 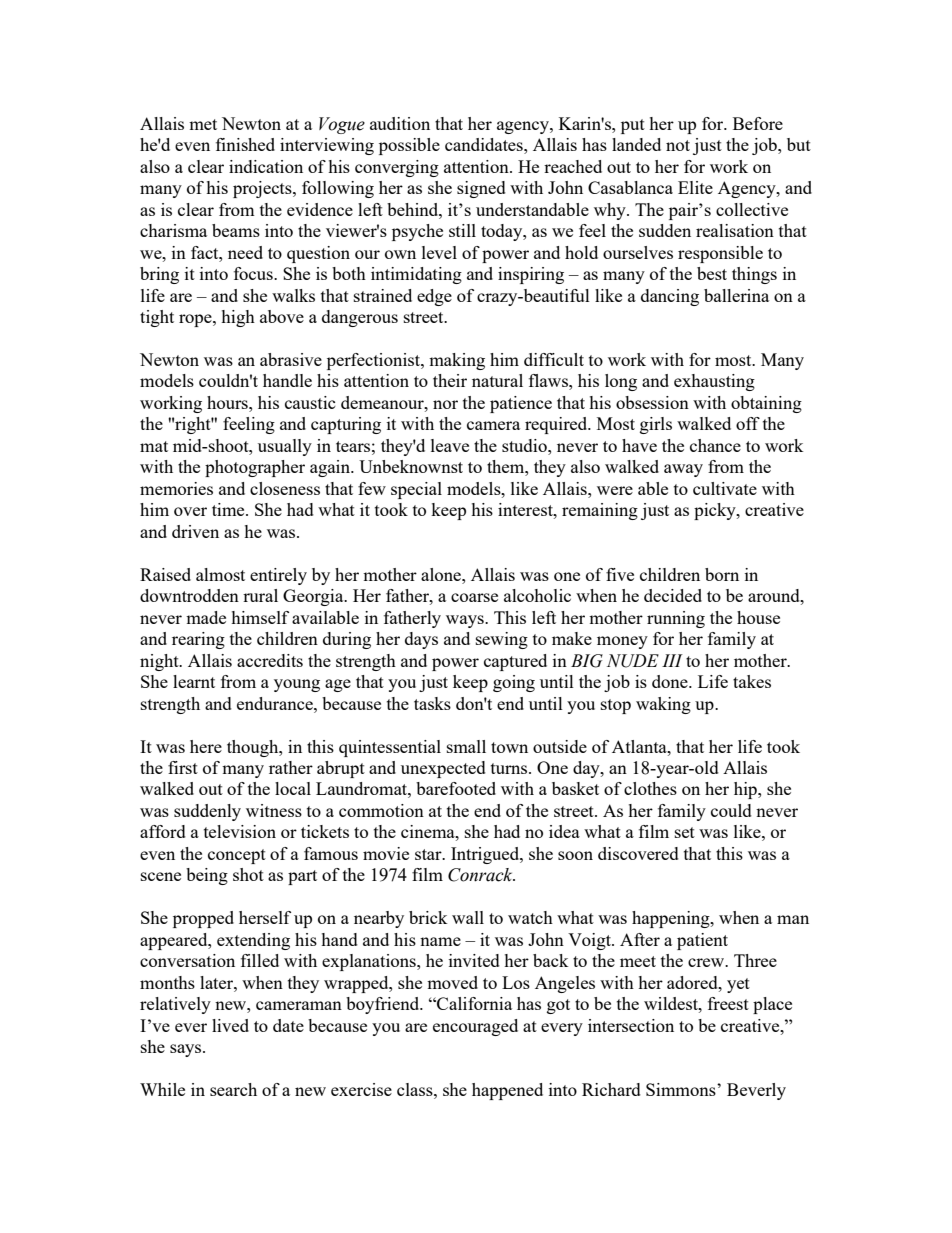 What do you see at coordinates (678, 145) in the screenshot?
I see `not` at bounding box center [678, 145].
